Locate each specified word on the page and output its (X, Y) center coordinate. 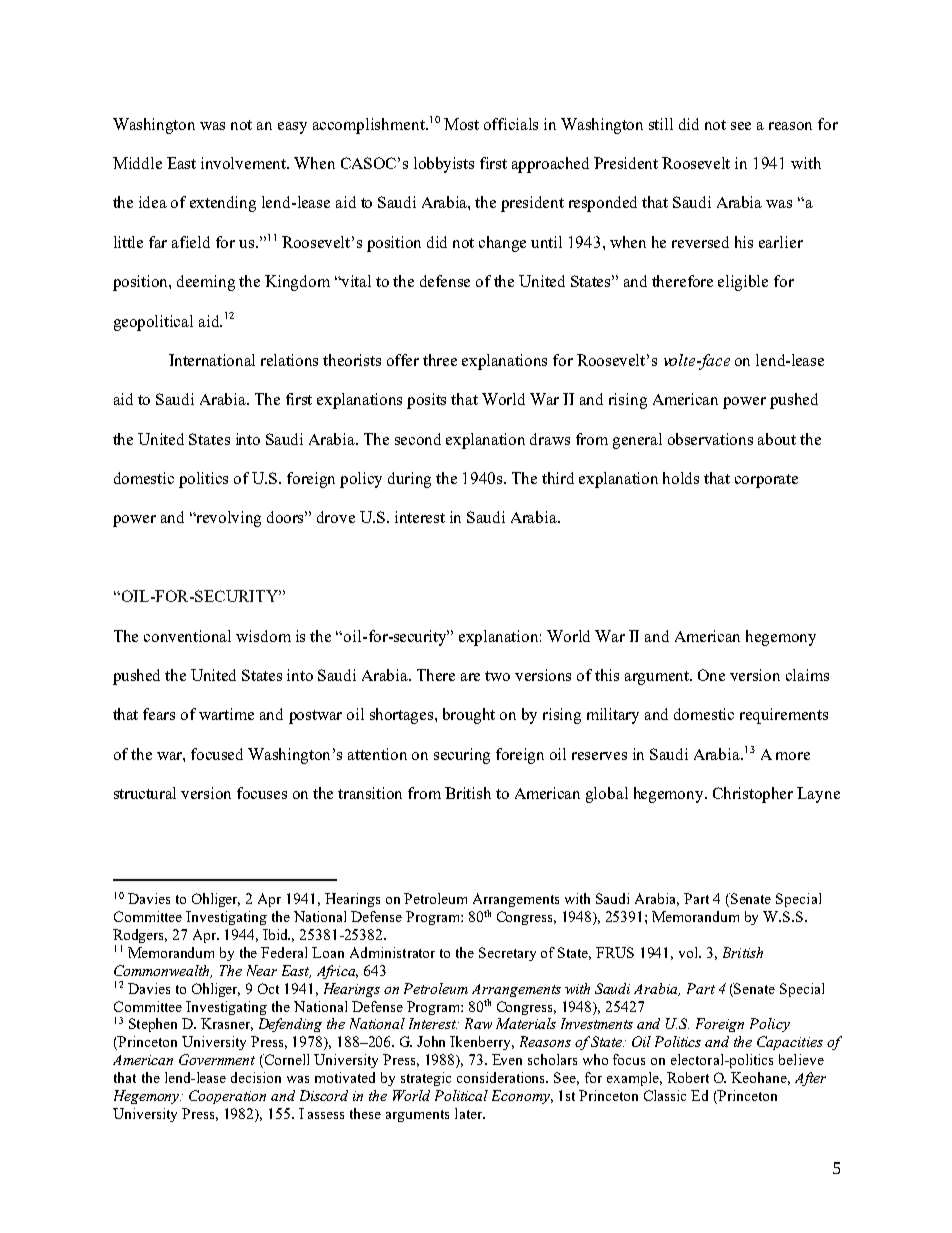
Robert (688, 1077)
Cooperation (227, 1097)
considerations (502, 1077)
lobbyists (444, 165)
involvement (245, 163)
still (661, 124)
